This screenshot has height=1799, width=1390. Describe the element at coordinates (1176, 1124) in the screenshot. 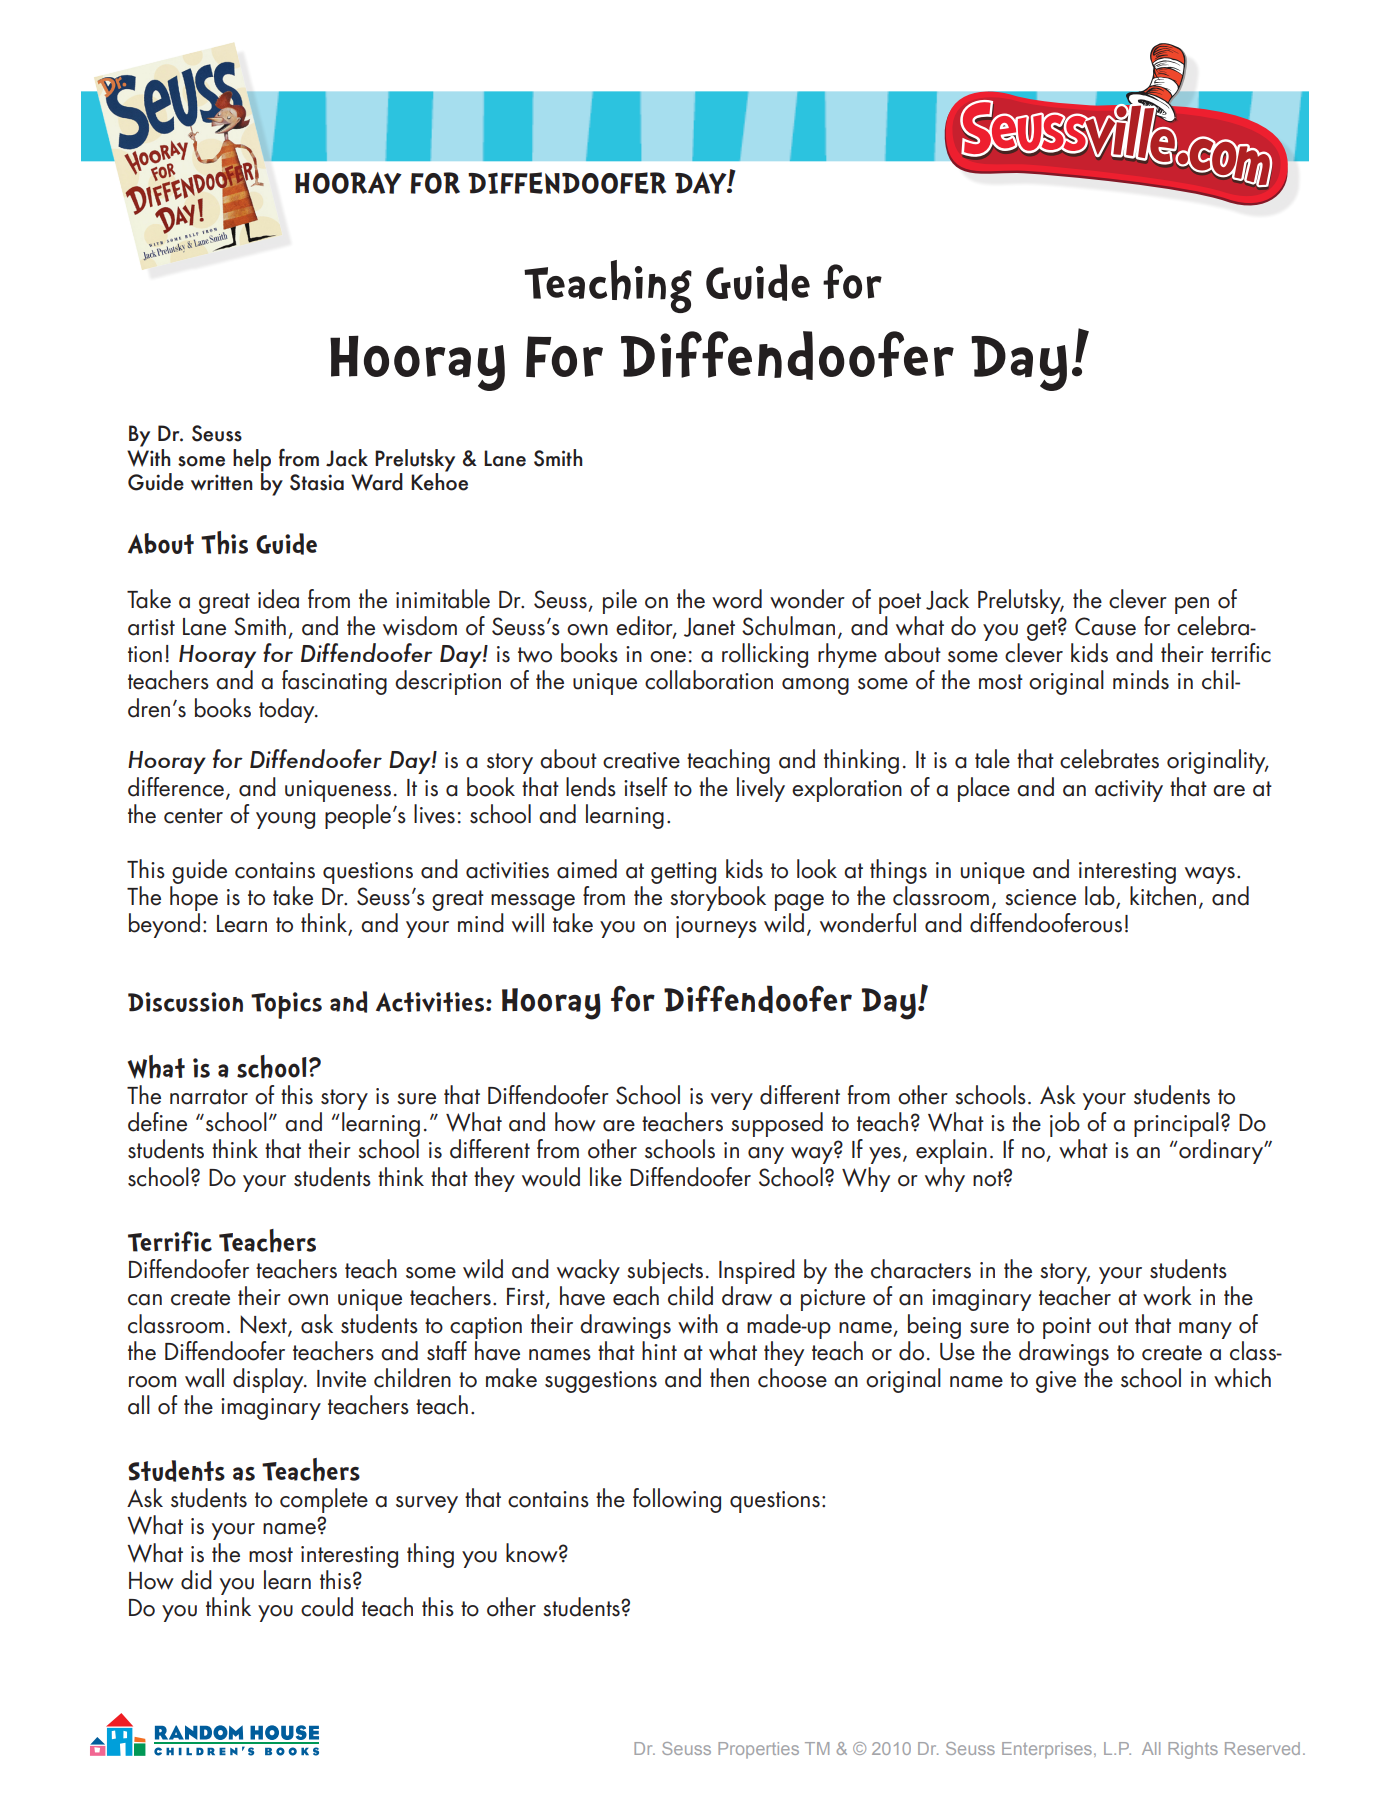

I see `principal` at that location.
